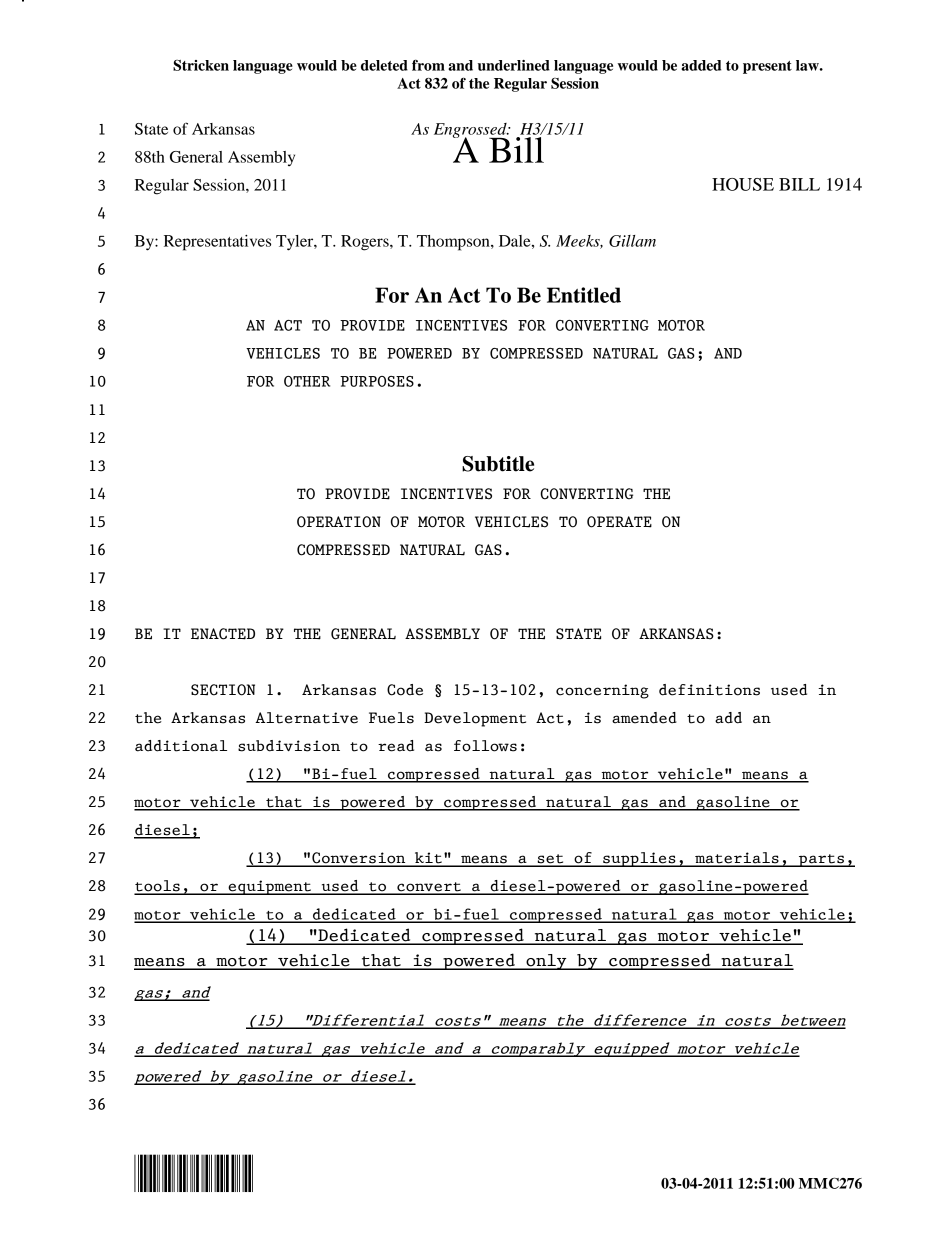  I want to click on Subtitle, so click(498, 464).
